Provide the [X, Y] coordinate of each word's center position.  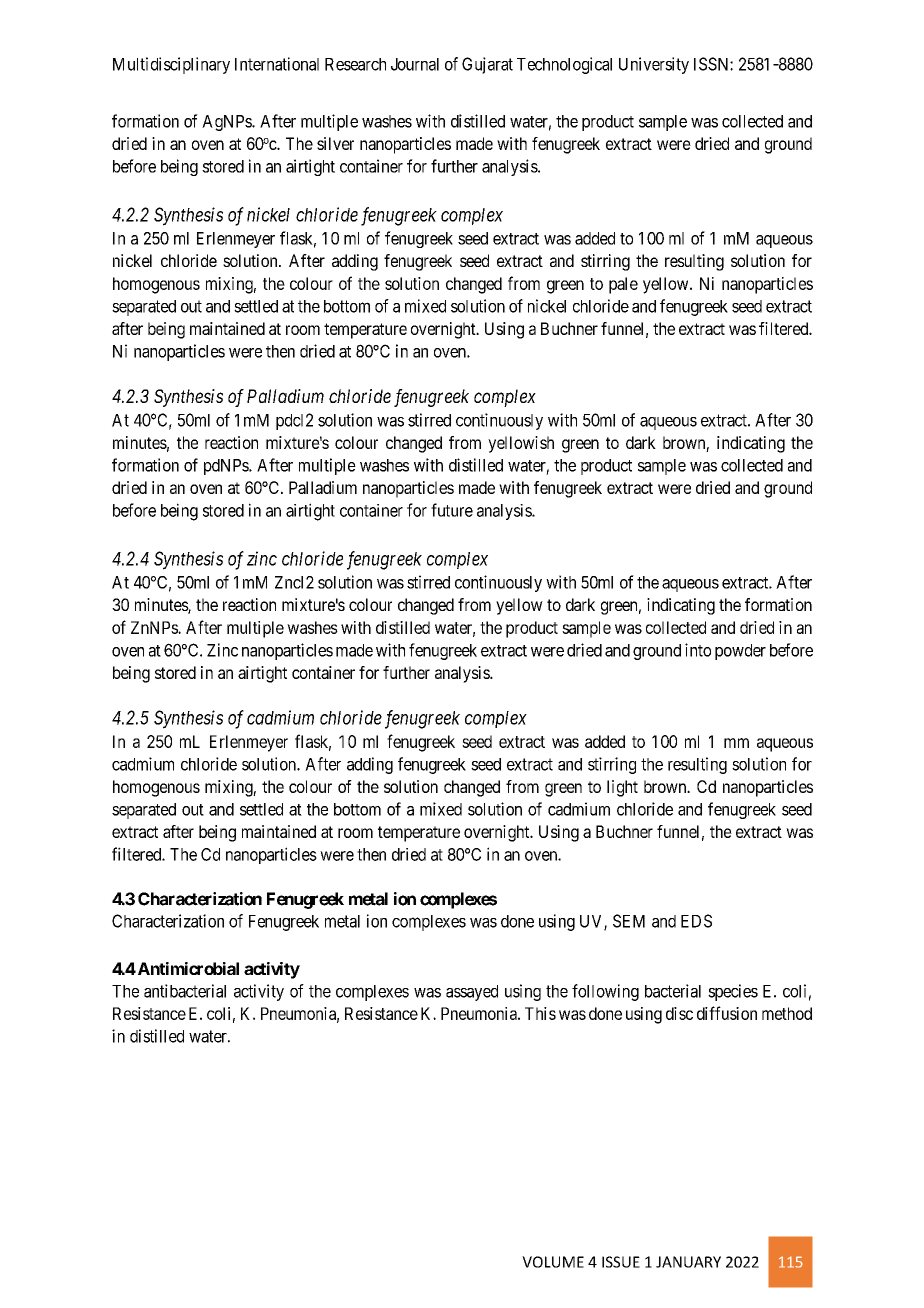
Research [355, 64]
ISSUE [621, 1262]
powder [740, 652]
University [654, 65]
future [452, 510]
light [622, 788]
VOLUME [553, 1262]
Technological [564, 65]
